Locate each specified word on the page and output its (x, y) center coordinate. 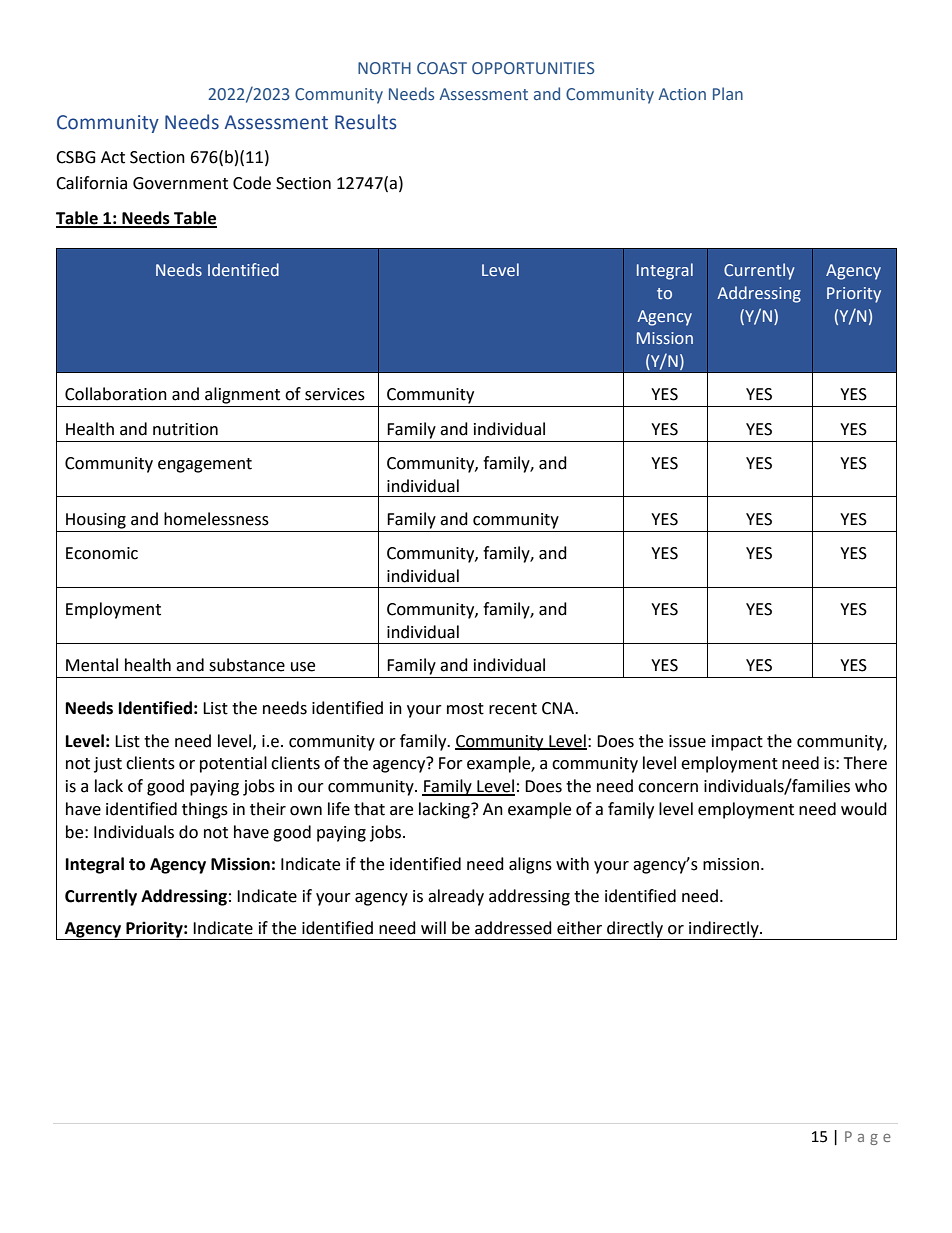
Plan (728, 93)
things (205, 810)
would (864, 809)
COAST (442, 68)
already (456, 897)
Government (180, 183)
